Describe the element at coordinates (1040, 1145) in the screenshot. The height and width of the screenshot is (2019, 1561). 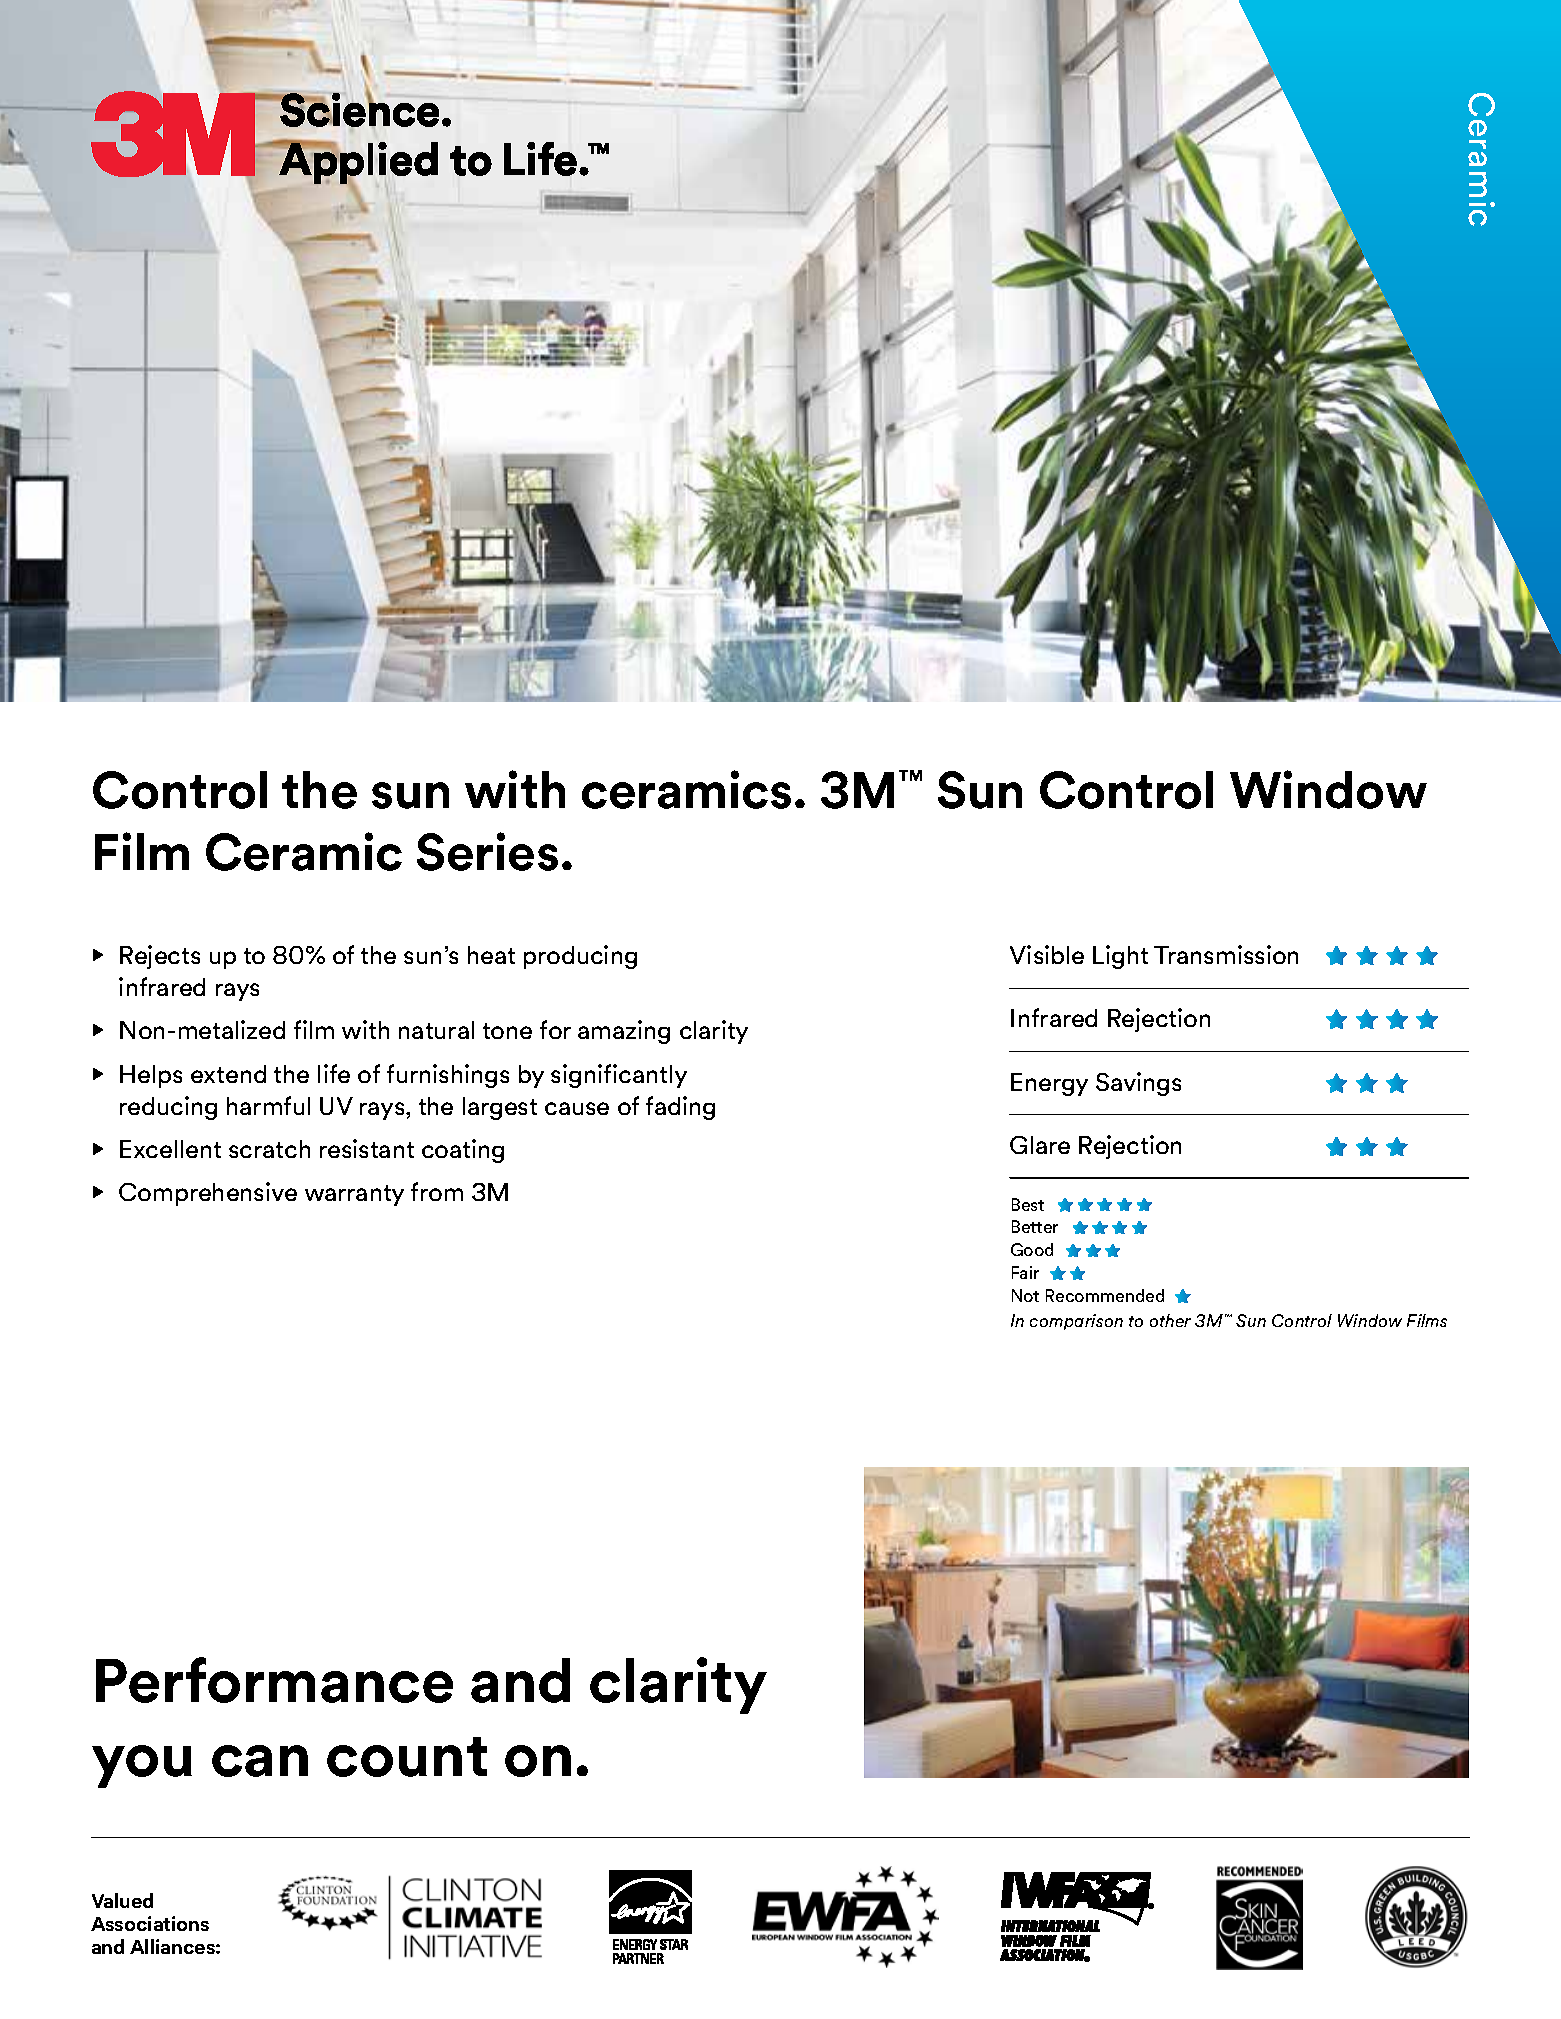
I see `Glare` at that location.
